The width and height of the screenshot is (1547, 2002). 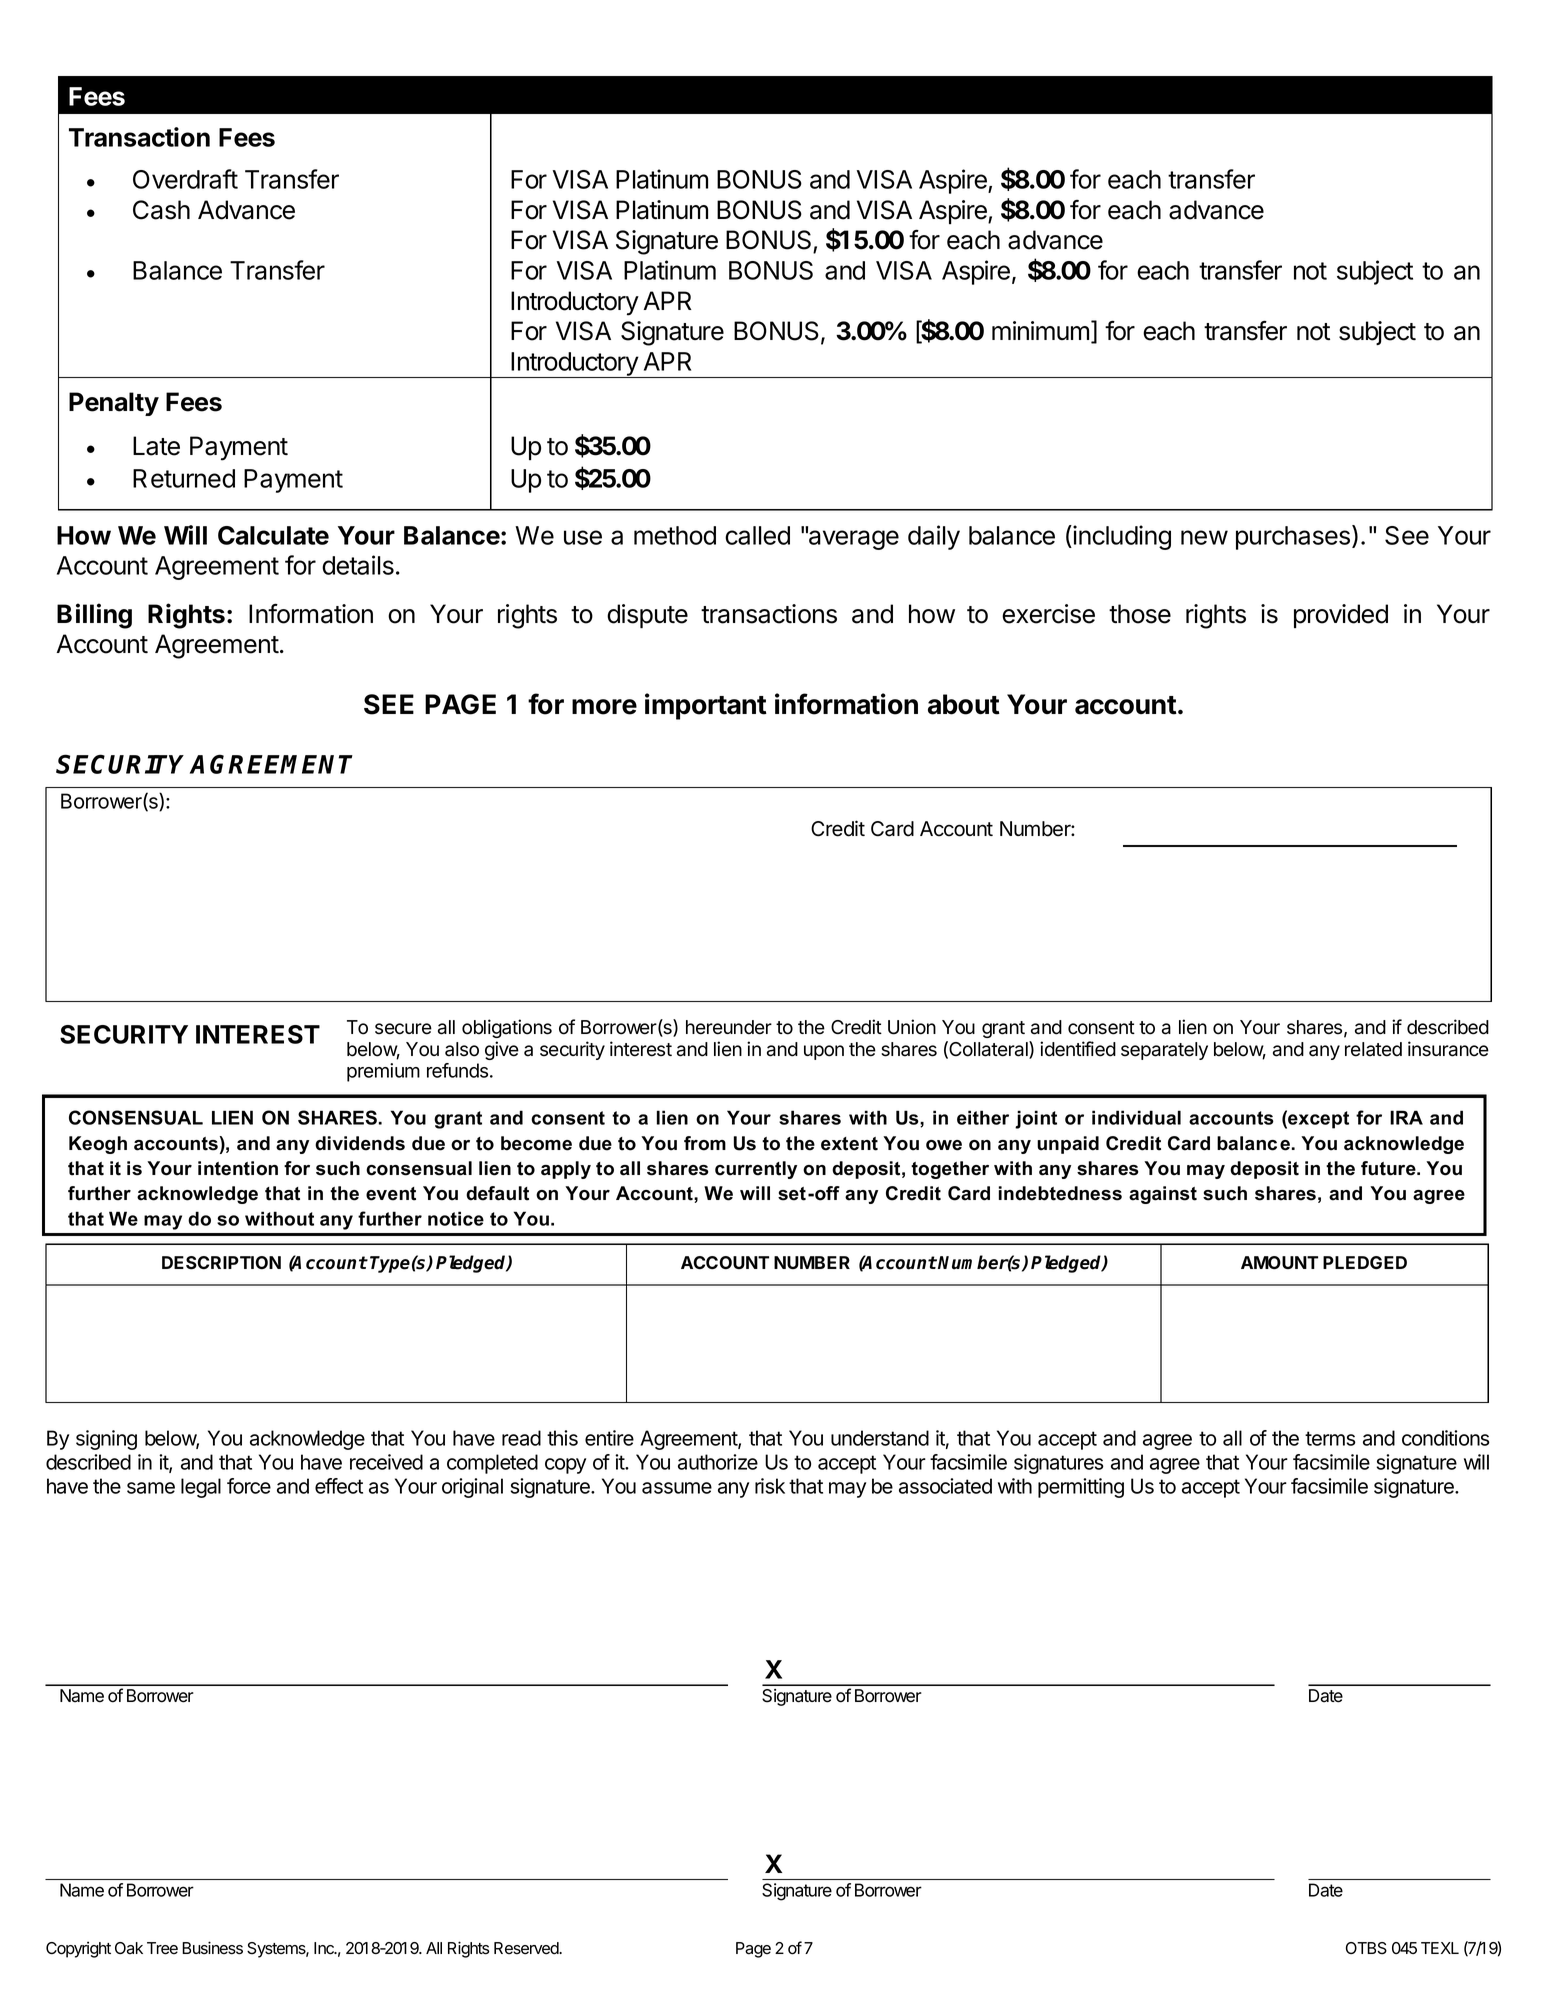 I want to click on important, so click(x=706, y=706).
